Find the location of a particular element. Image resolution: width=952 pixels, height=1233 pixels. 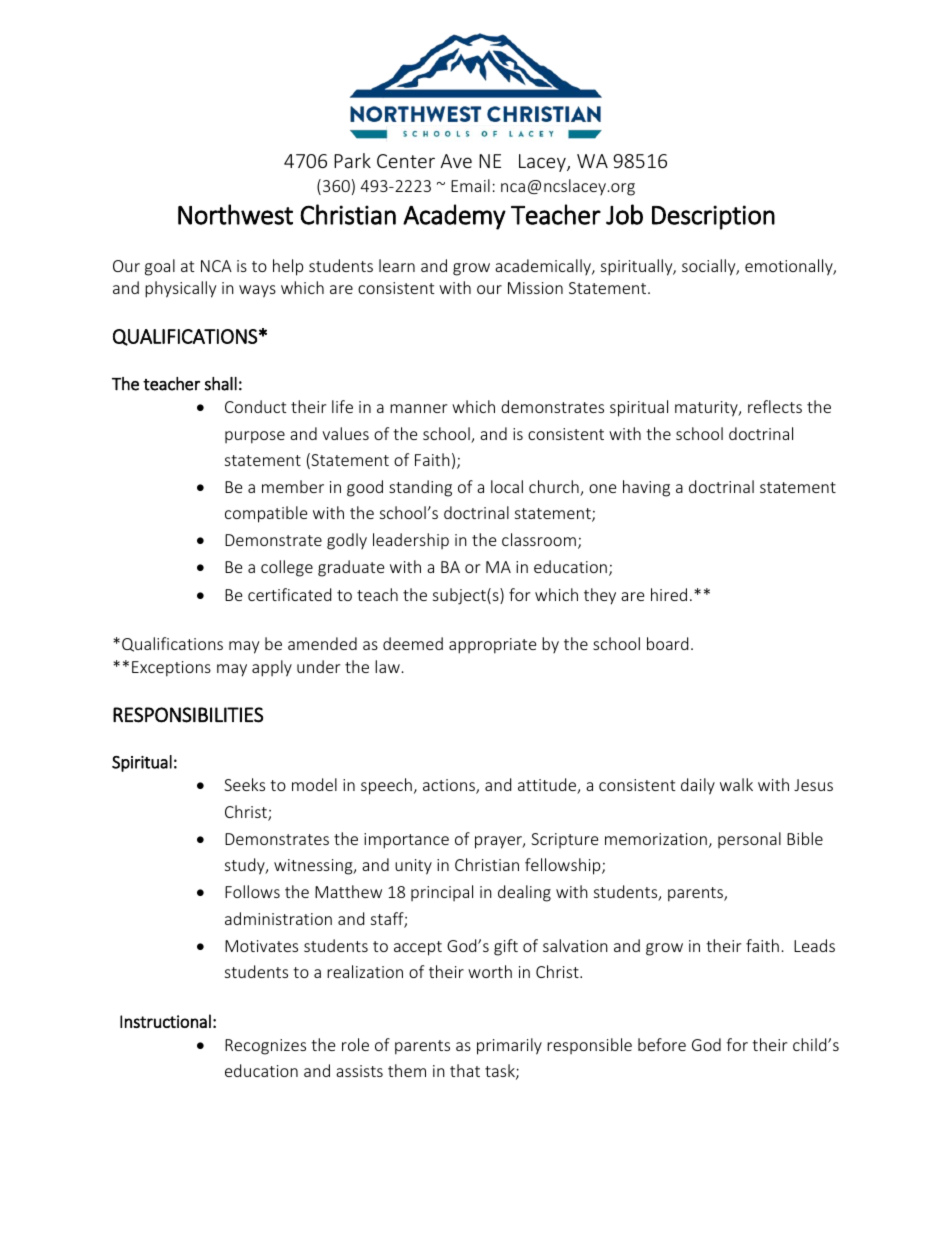

Description is located at coordinates (713, 217).
